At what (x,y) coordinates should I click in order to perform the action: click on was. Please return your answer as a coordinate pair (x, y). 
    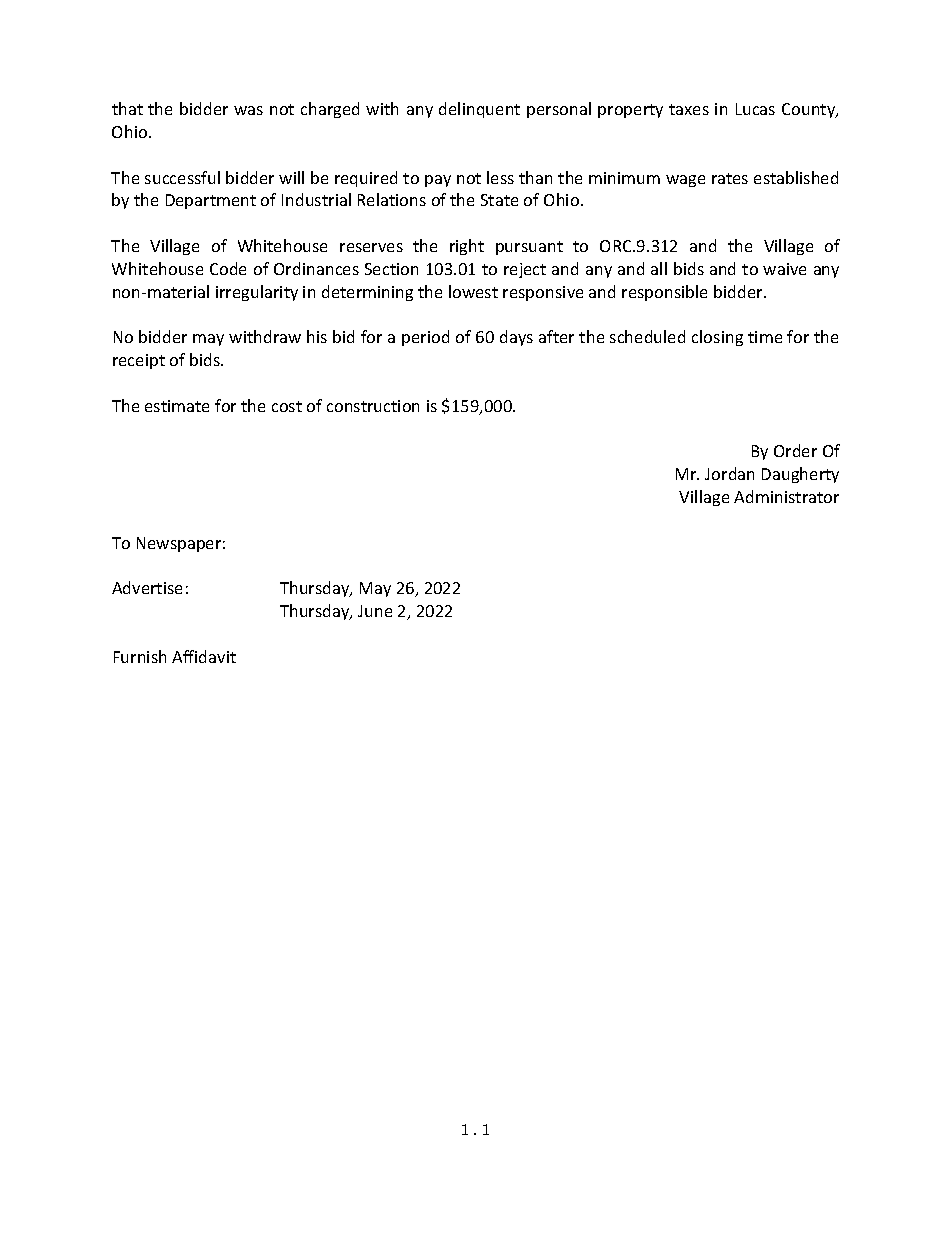
    Looking at the image, I should click on (248, 110).
